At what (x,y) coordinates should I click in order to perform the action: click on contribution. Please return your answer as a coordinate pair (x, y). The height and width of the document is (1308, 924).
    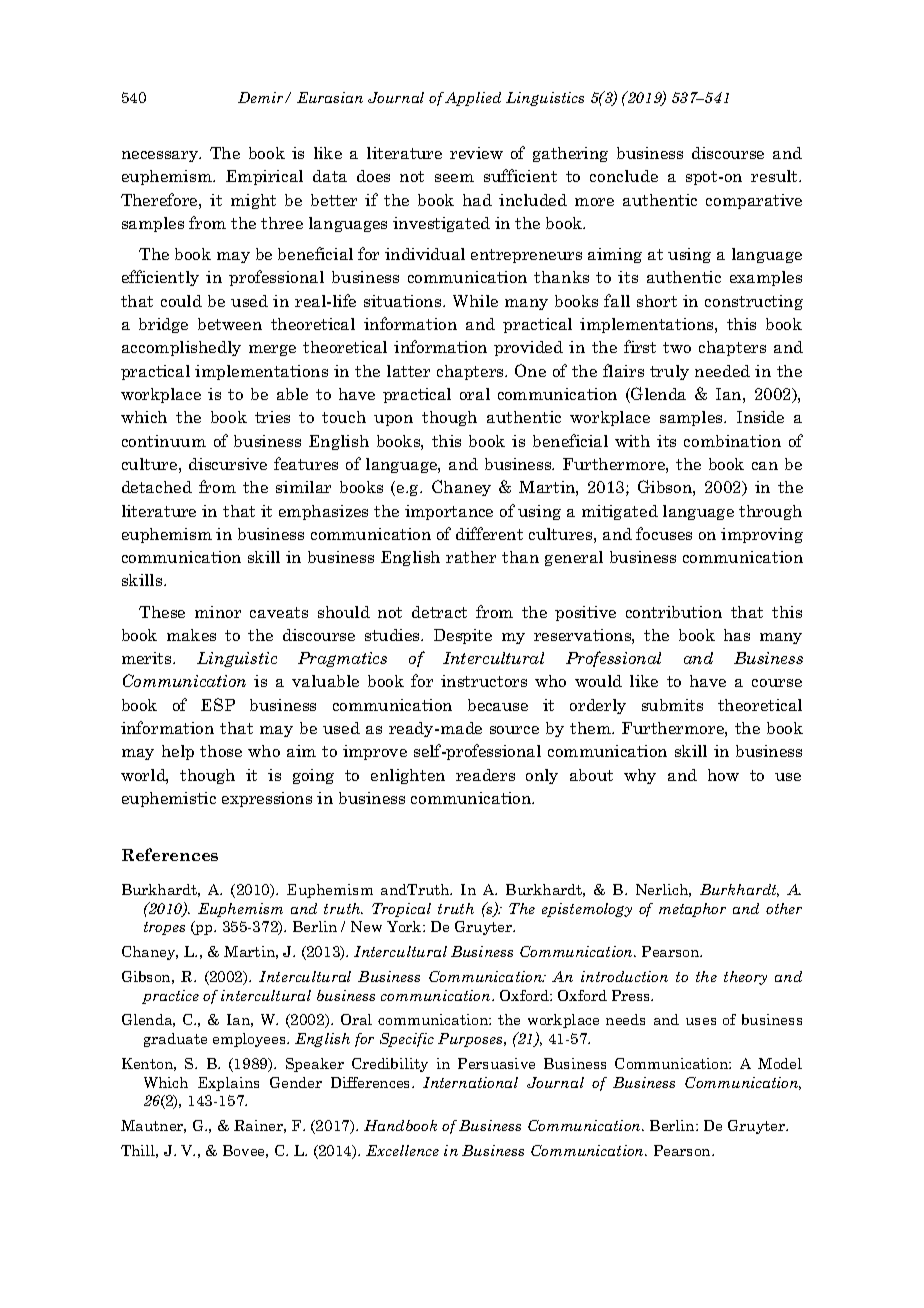
    Looking at the image, I should click on (674, 612).
